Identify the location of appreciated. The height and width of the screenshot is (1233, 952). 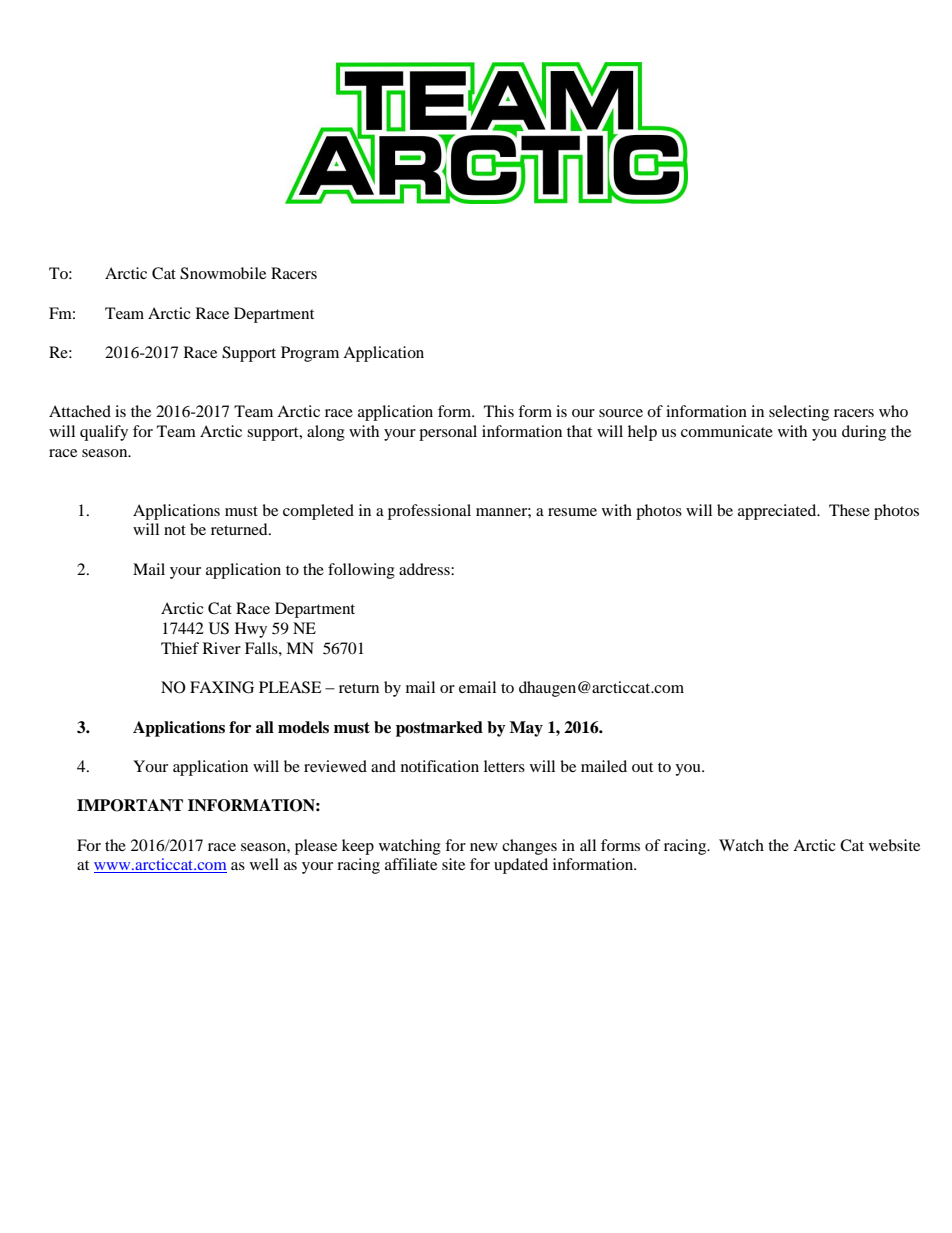
(778, 512).
